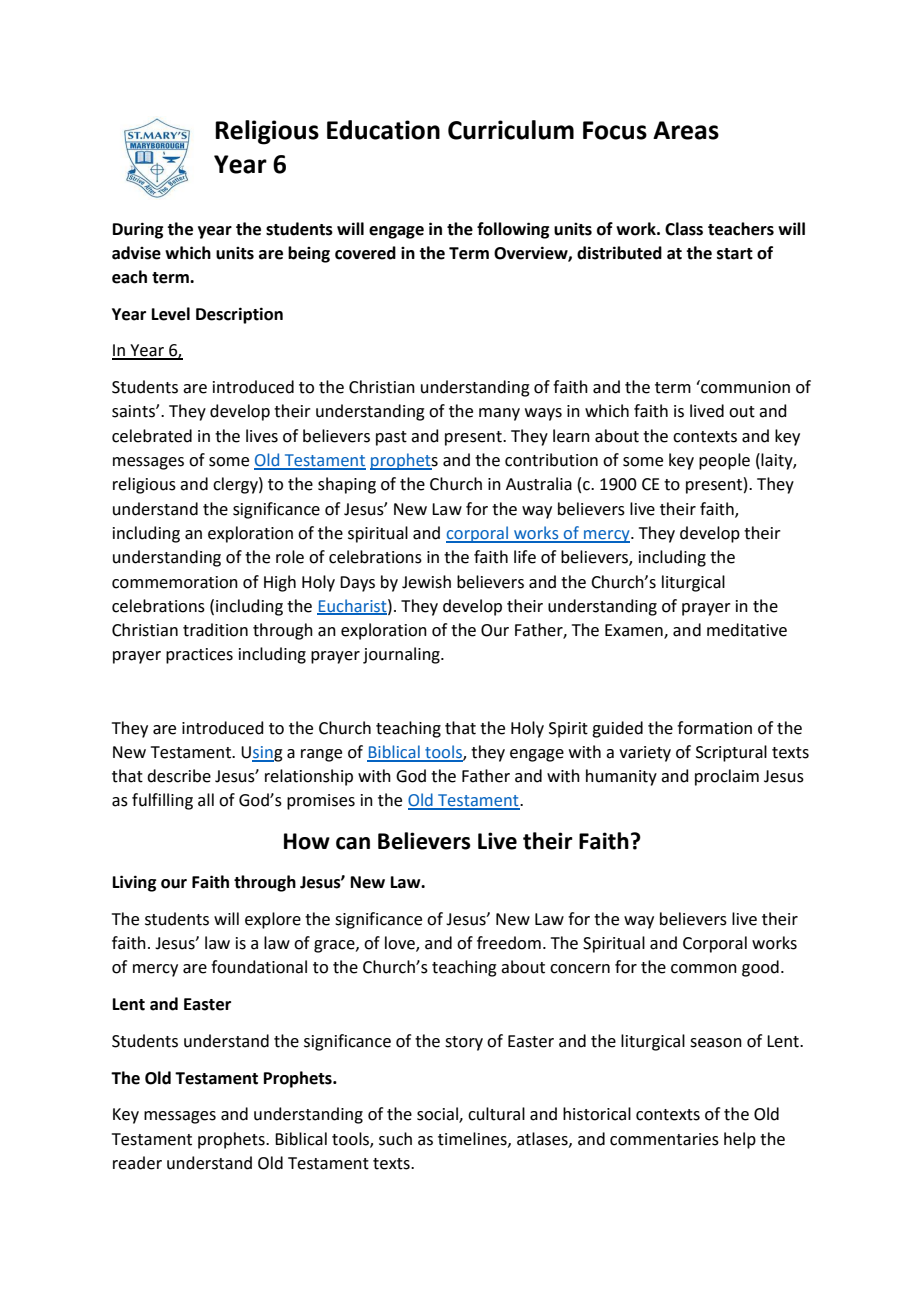 Image resolution: width=924 pixels, height=1308 pixels. What do you see at coordinates (137, 1163) in the image?
I see `reader` at bounding box center [137, 1163].
